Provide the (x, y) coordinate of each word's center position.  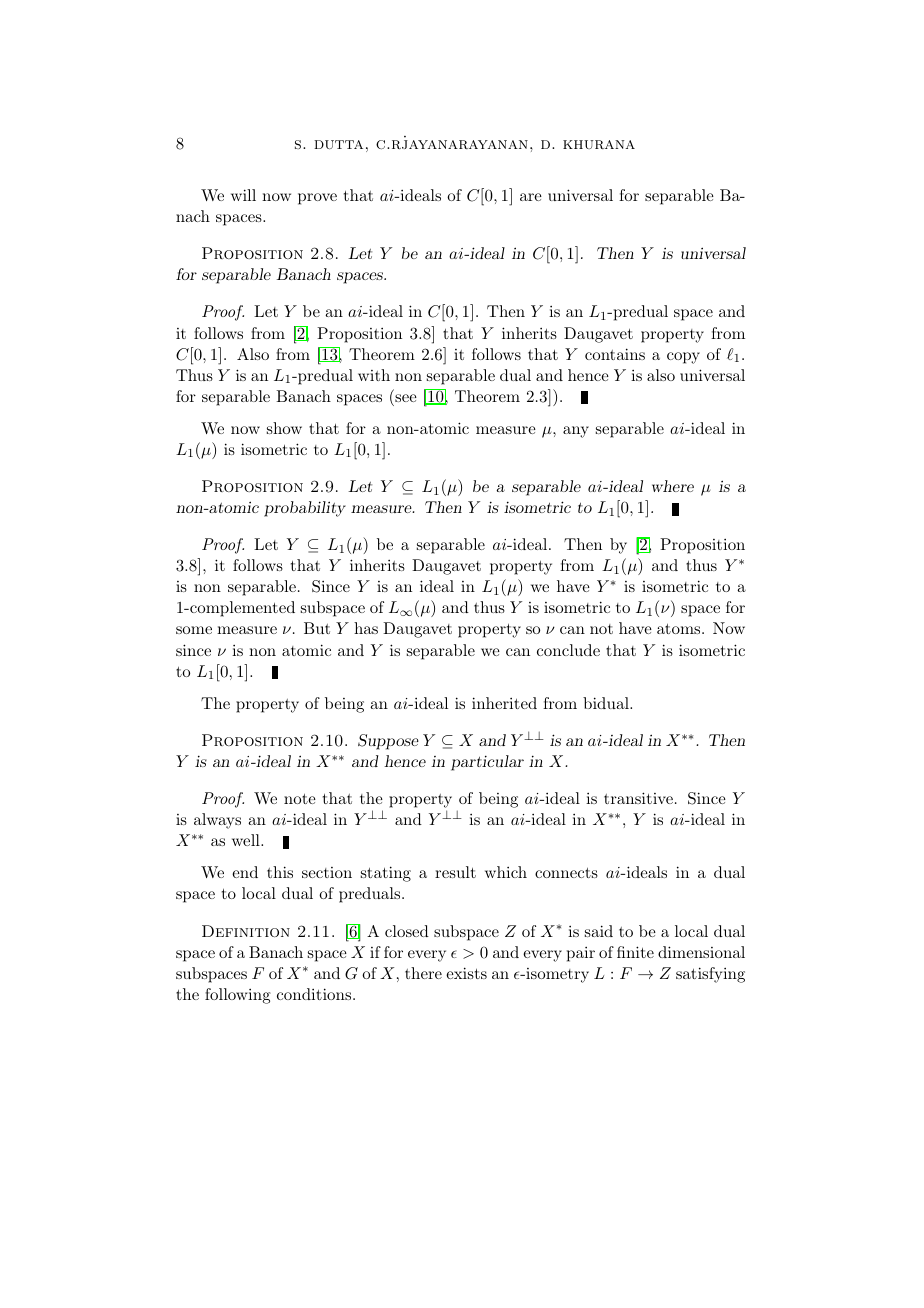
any (576, 432)
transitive (638, 798)
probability (305, 509)
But (317, 628)
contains (615, 354)
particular (487, 763)
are (531, 197)
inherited (504, 703)
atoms (680, 629)
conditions (314, 994)
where (673, 486)
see (406, 398)
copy (683, 358)
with (374, 375)
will (243, 195)
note (300, 799)
